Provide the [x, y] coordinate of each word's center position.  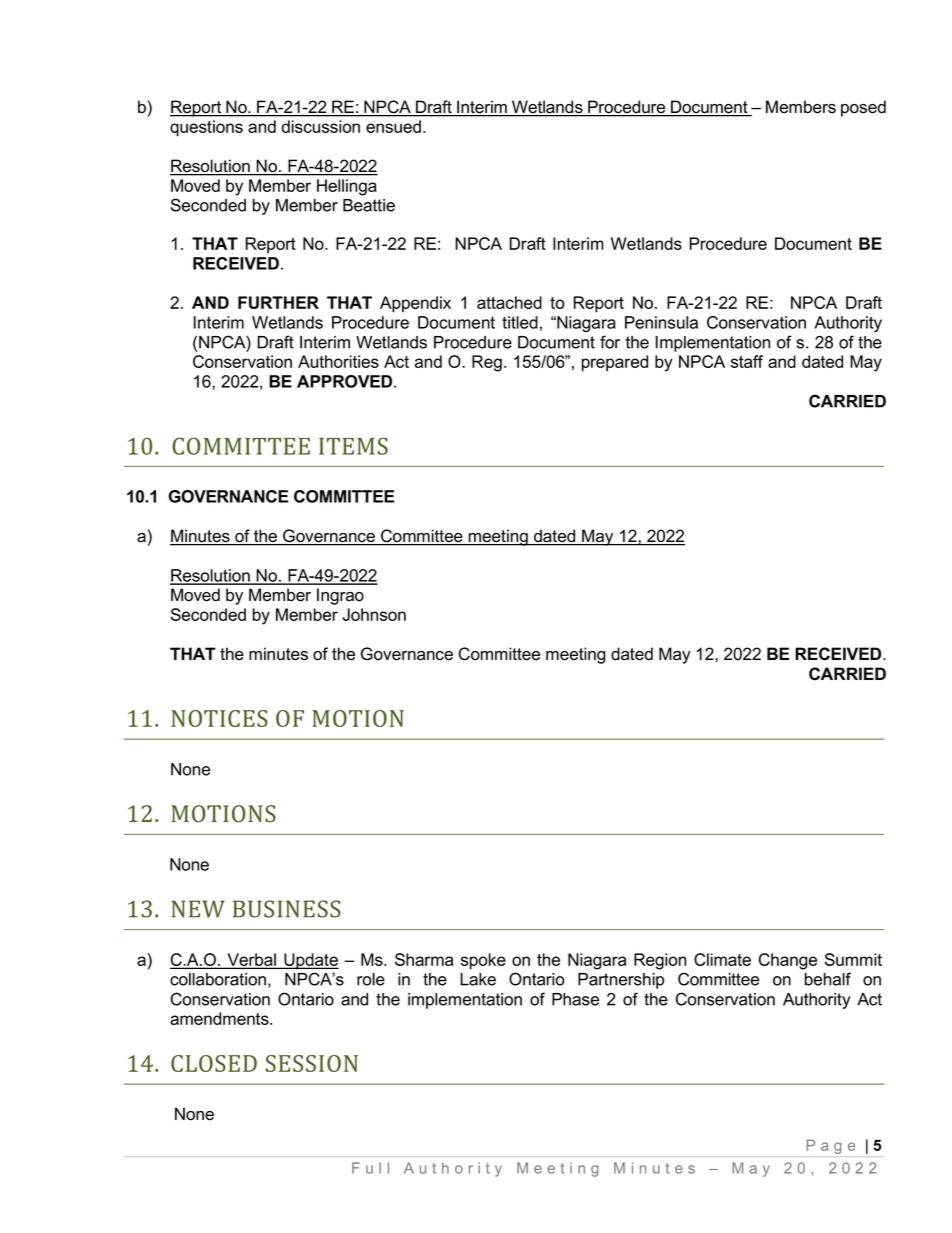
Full [370, 1168]
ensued [393, 126]
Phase [575, 999]
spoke [483, 961]
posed [863, 108]
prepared [615, 363]
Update [310, 961]
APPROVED [346, 381]
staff [747, 361]
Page [831, 1147]
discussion [321, 126]
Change [788, 961]
